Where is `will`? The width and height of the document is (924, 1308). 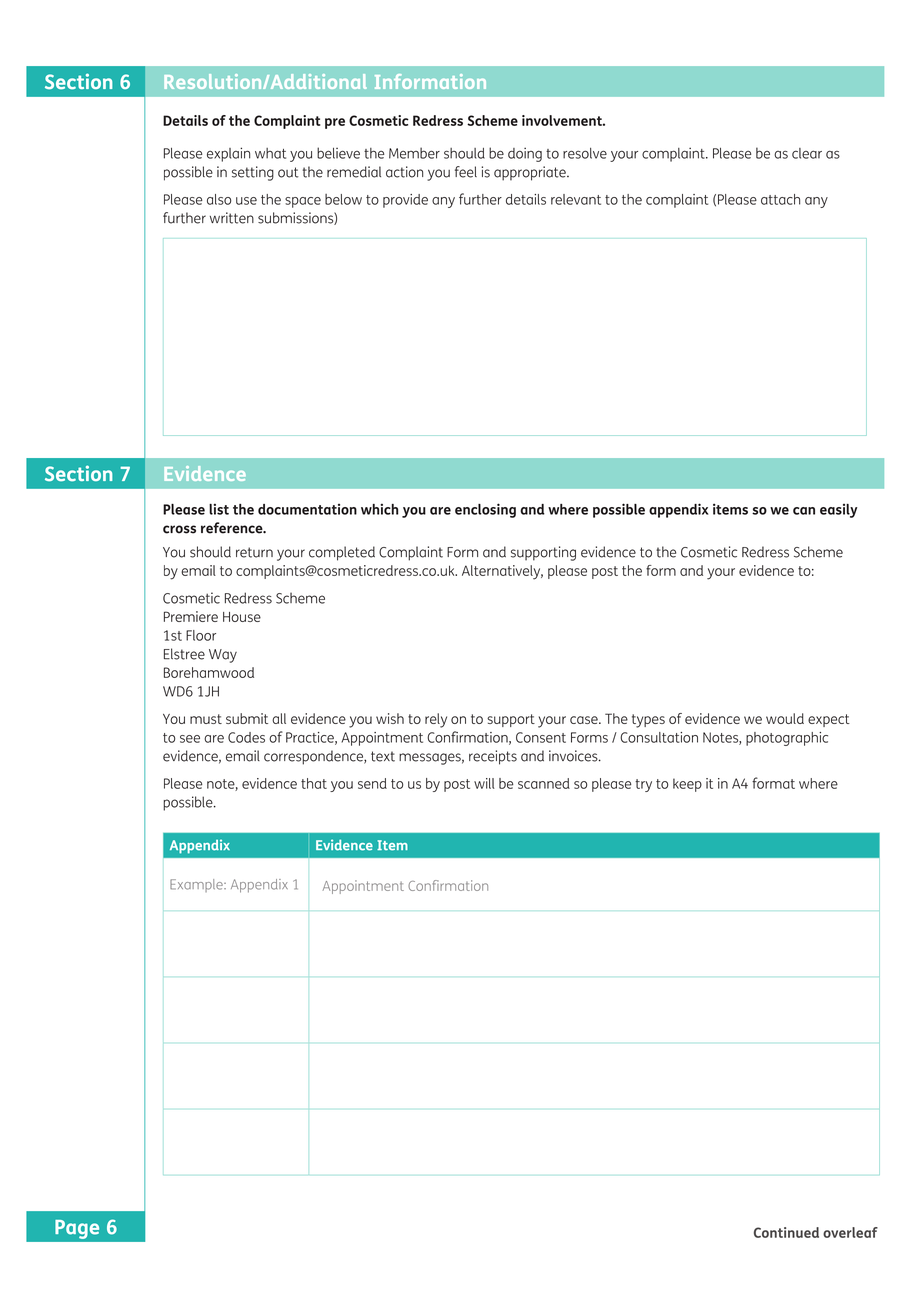
will is located at coordinates (484, 783).
